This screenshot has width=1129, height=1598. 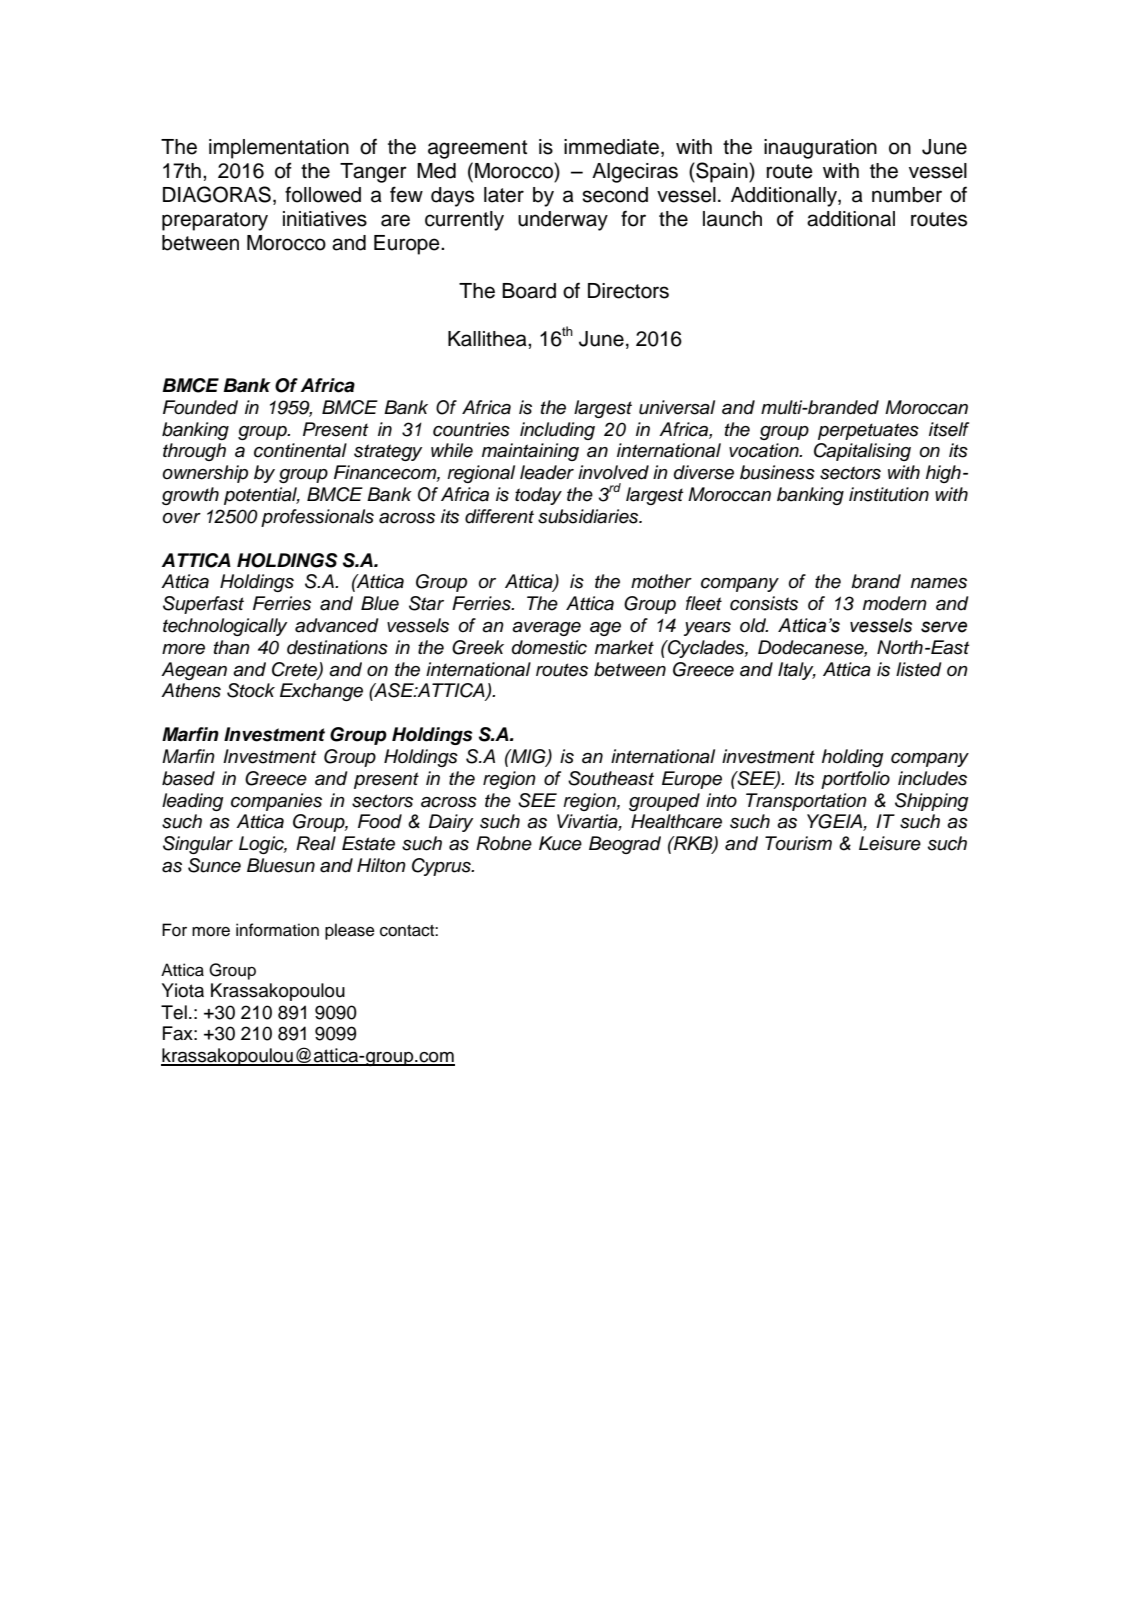 What do you see at coordinates (895, 603) in the screenshot?
I see `modern` at bounding box center [895, 603].
